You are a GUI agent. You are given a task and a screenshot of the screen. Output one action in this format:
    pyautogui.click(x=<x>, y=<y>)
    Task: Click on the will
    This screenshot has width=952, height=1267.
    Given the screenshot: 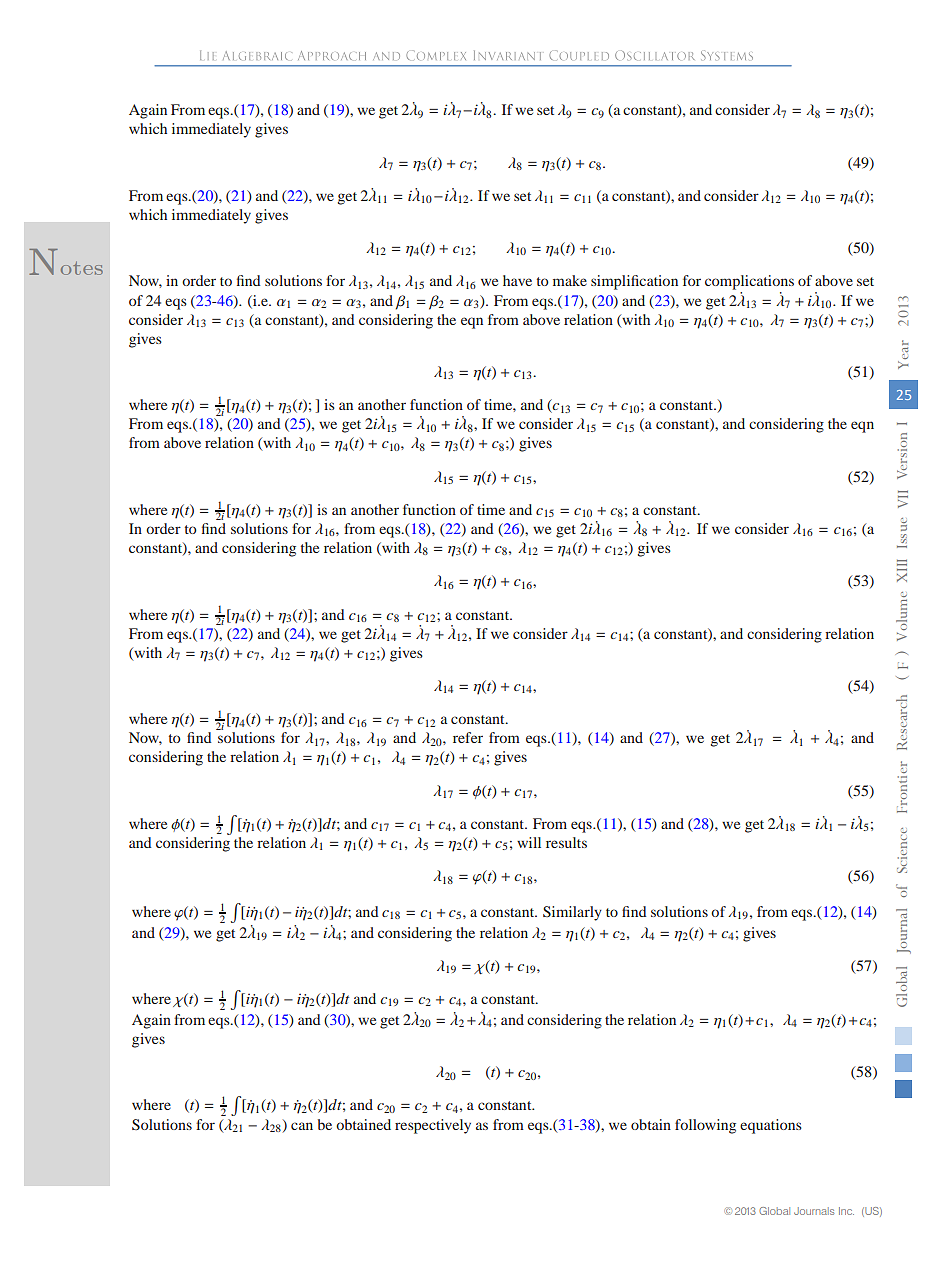 What is the action you would take?
    pyautogui.click(x=529, y=842)
